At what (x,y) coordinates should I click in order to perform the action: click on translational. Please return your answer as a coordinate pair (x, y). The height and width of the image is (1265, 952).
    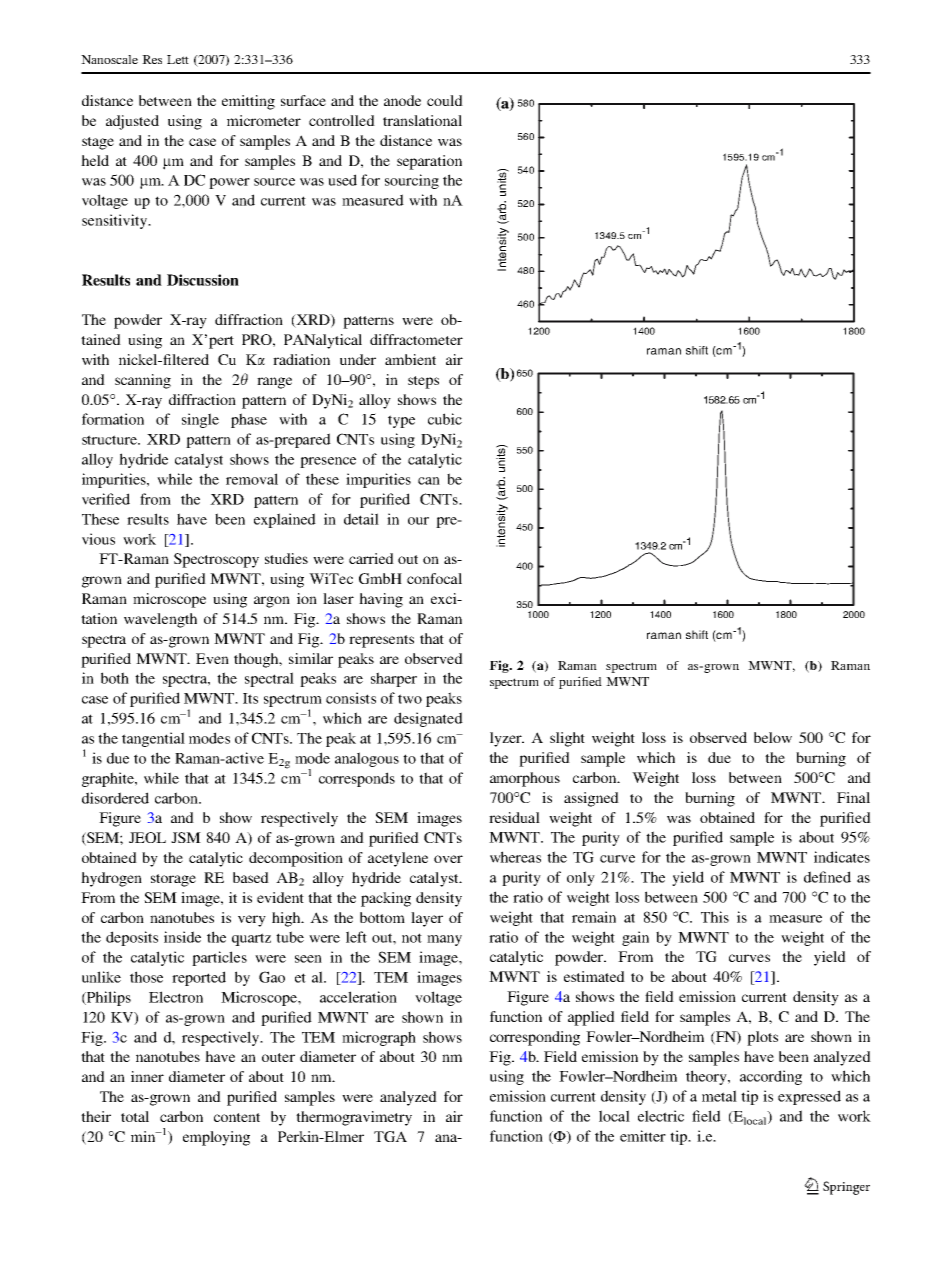
    Looking at the image, I should click on (422, 120).
